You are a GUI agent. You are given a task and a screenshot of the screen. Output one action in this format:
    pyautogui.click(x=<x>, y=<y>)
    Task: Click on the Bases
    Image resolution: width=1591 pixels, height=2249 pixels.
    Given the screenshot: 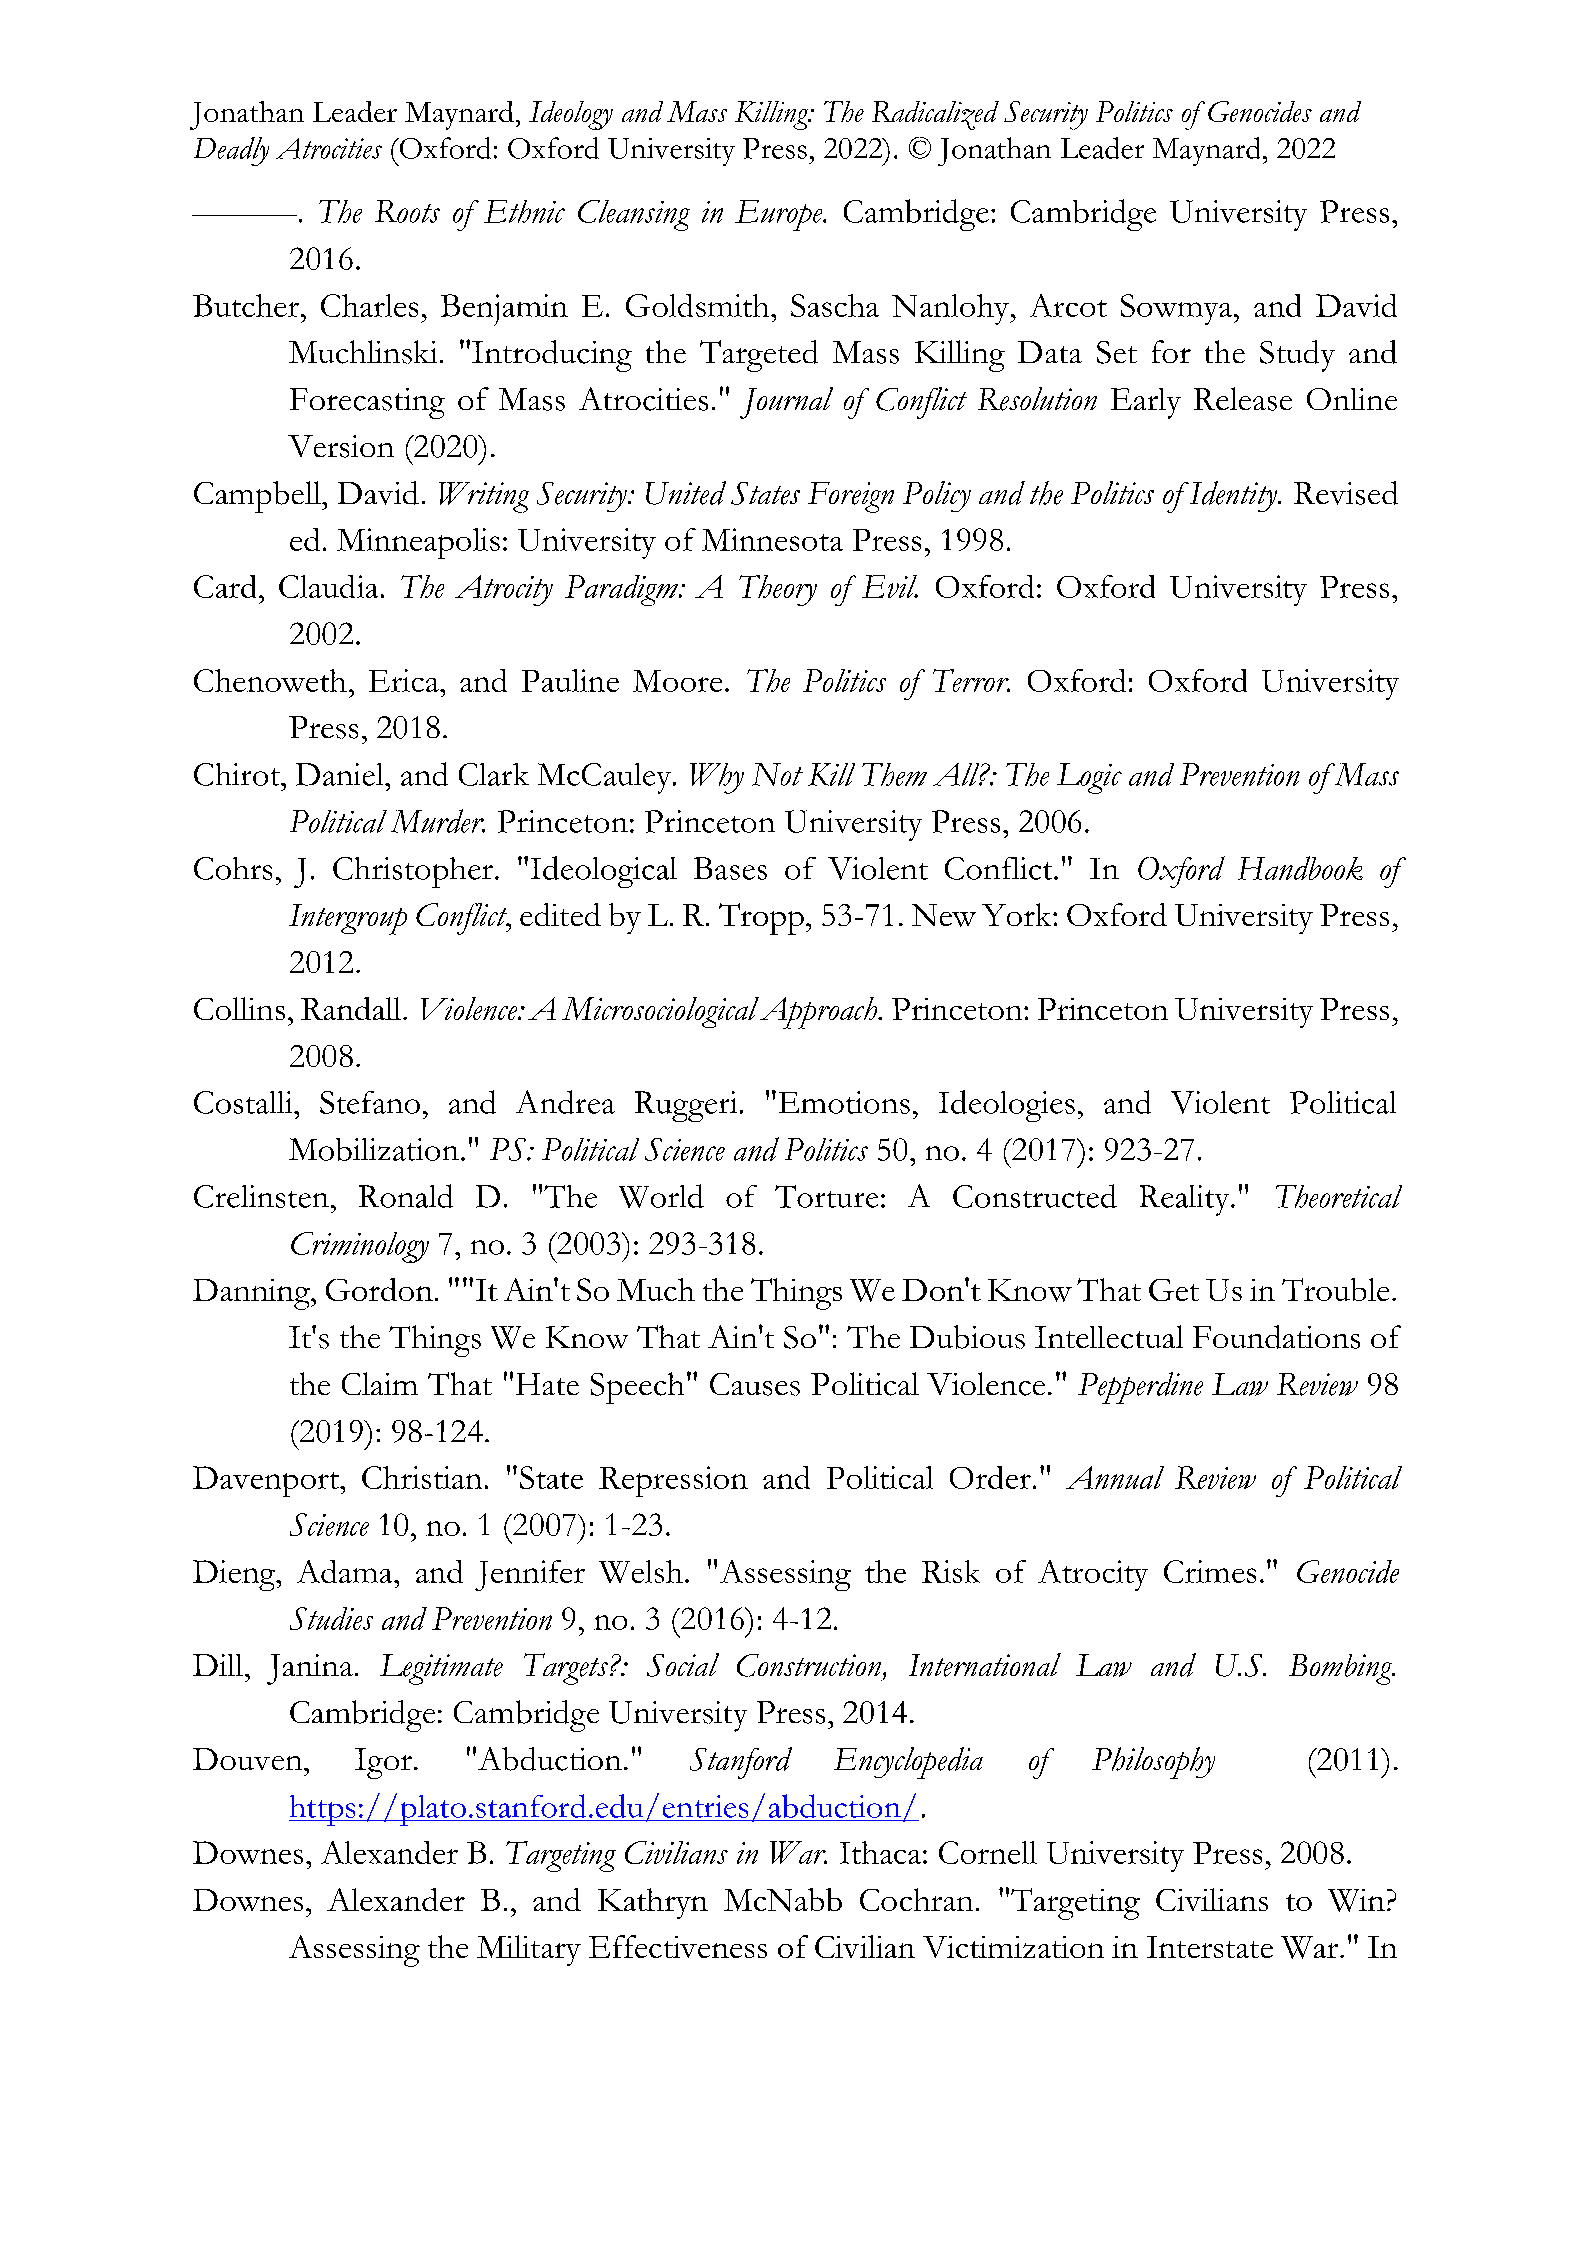 What is the action you would take?
    pyautogui.click(x=730, y=868)
